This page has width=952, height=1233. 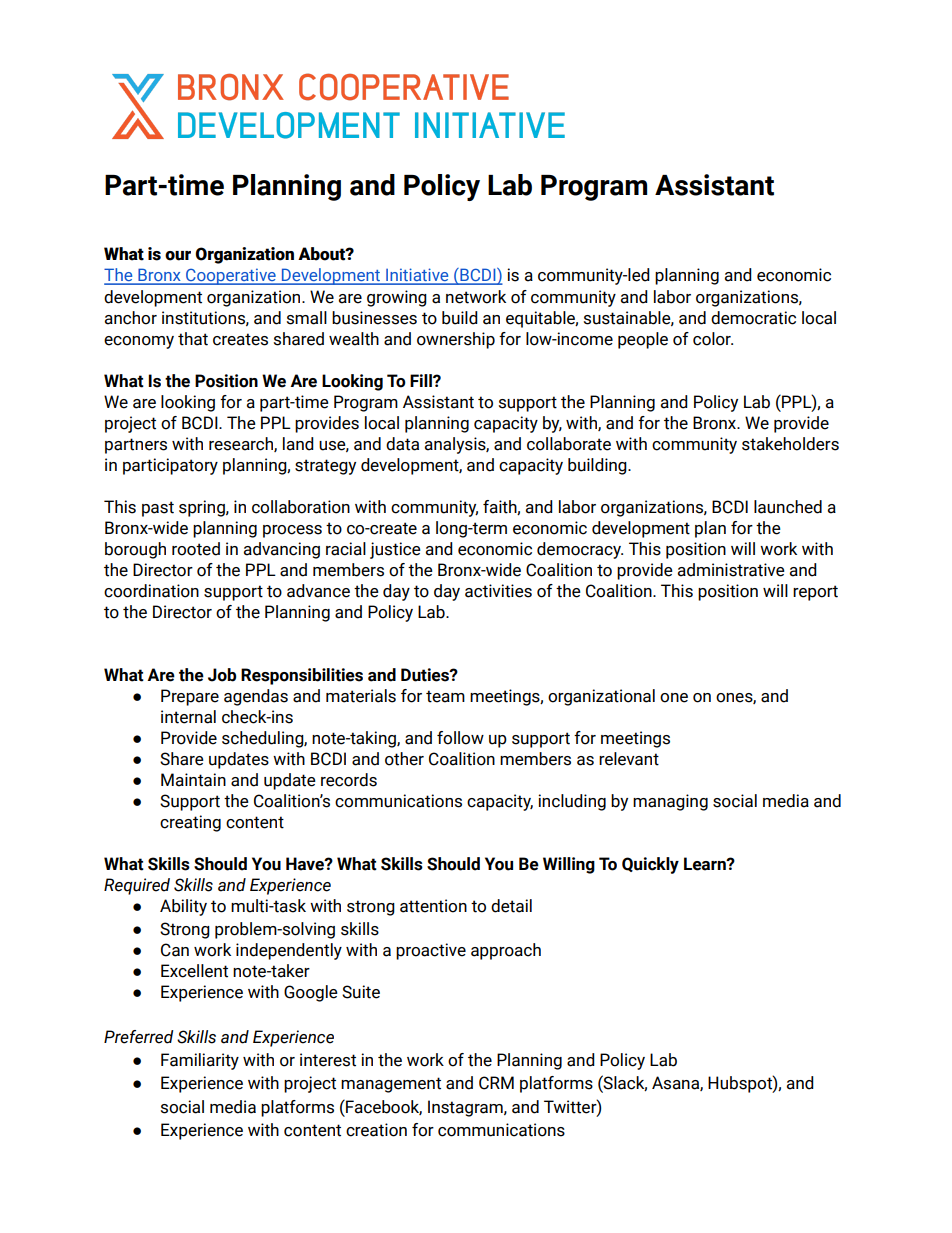 I want to click on managing, so click(x=670, y=802).
